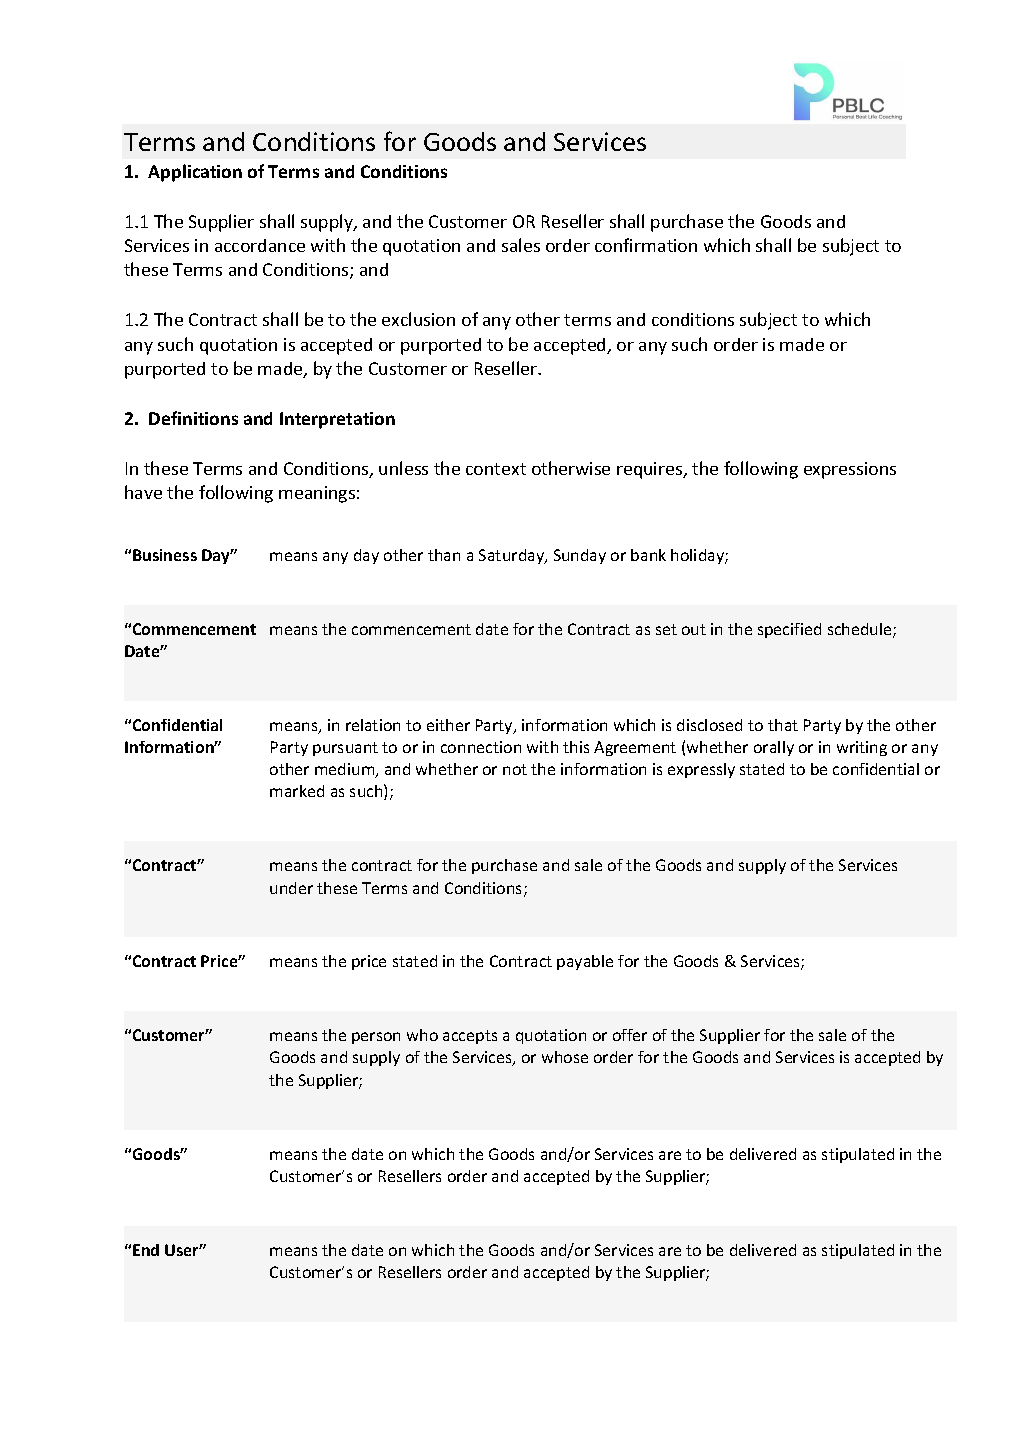 This screenshot has width=1028, height=1454. What do you see at coordinates (630, 1035) in the screenshot?
I see `offer` at bounding box center [630, 1035].
